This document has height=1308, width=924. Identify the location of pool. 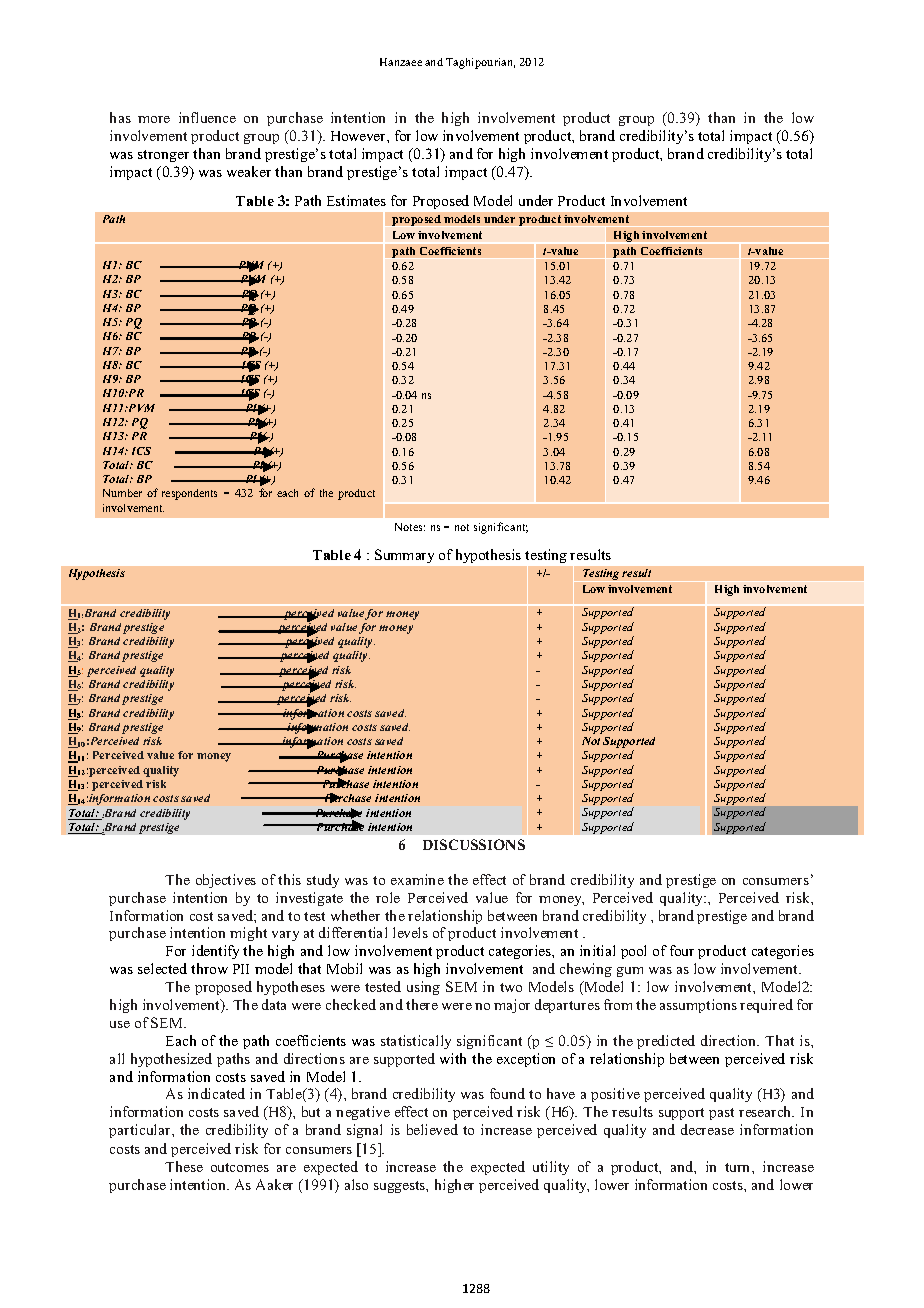
(633, 952).
